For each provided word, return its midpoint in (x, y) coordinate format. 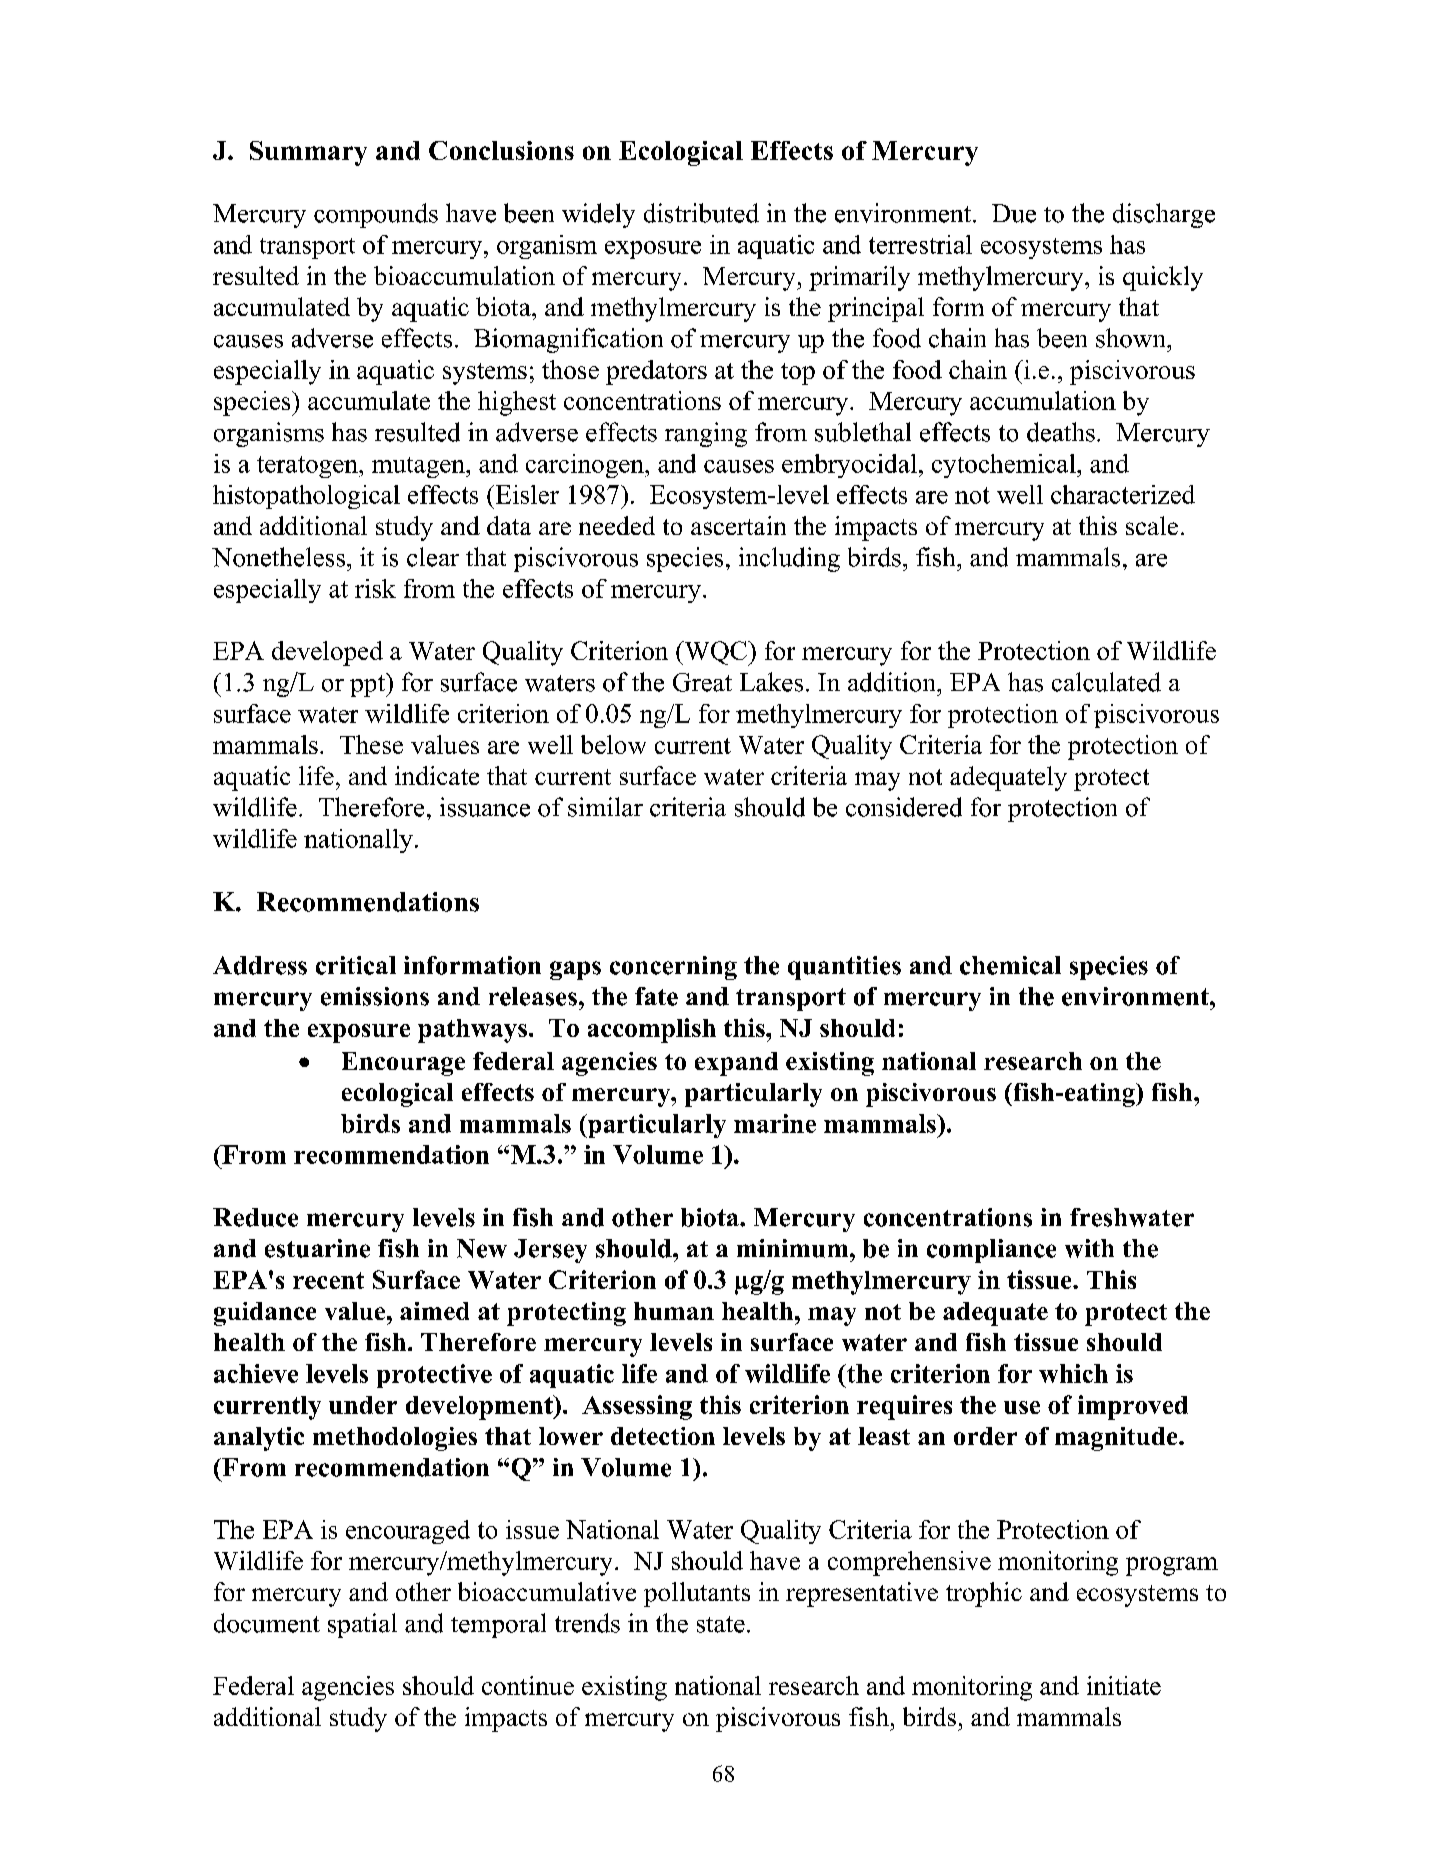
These (371, 744)
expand (736, 1064)
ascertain (738, 525)
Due (1014, 213)
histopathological (306, 497)
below (613, 744)
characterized (1123, 494)
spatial (362, 1625)
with (1089, 1248)
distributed (701, 213)
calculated (1106, 682)
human (674, 1311)
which (1073, 1373)
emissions (375, 996)
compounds (376, 215)
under (363, 1405)
